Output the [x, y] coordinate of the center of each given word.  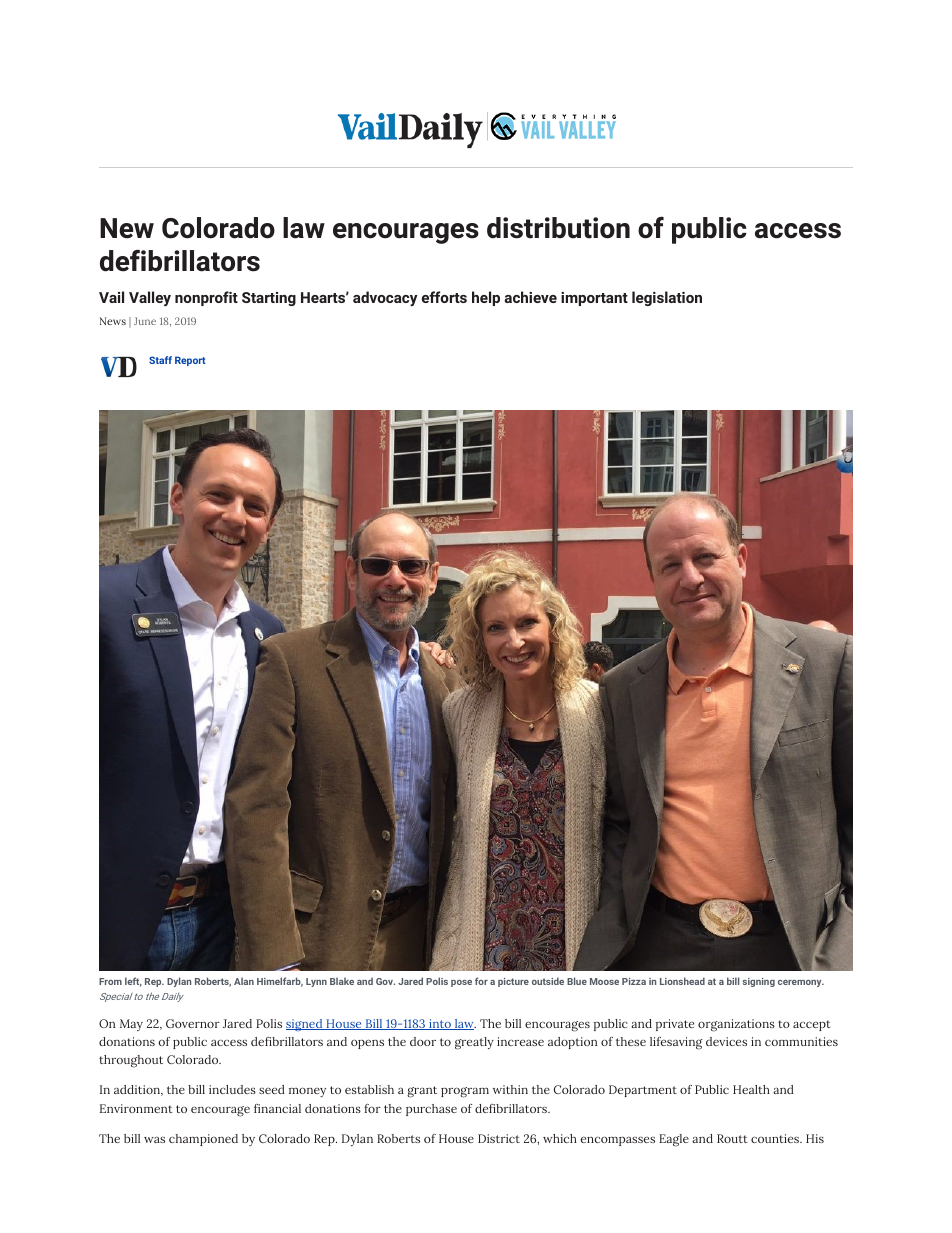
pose [461, 983]
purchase [431, 1110]
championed [203, 1140]
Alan [244, 981]
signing [759, 982]
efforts [444, 297]
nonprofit [206, 298]
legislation [667, 298]
